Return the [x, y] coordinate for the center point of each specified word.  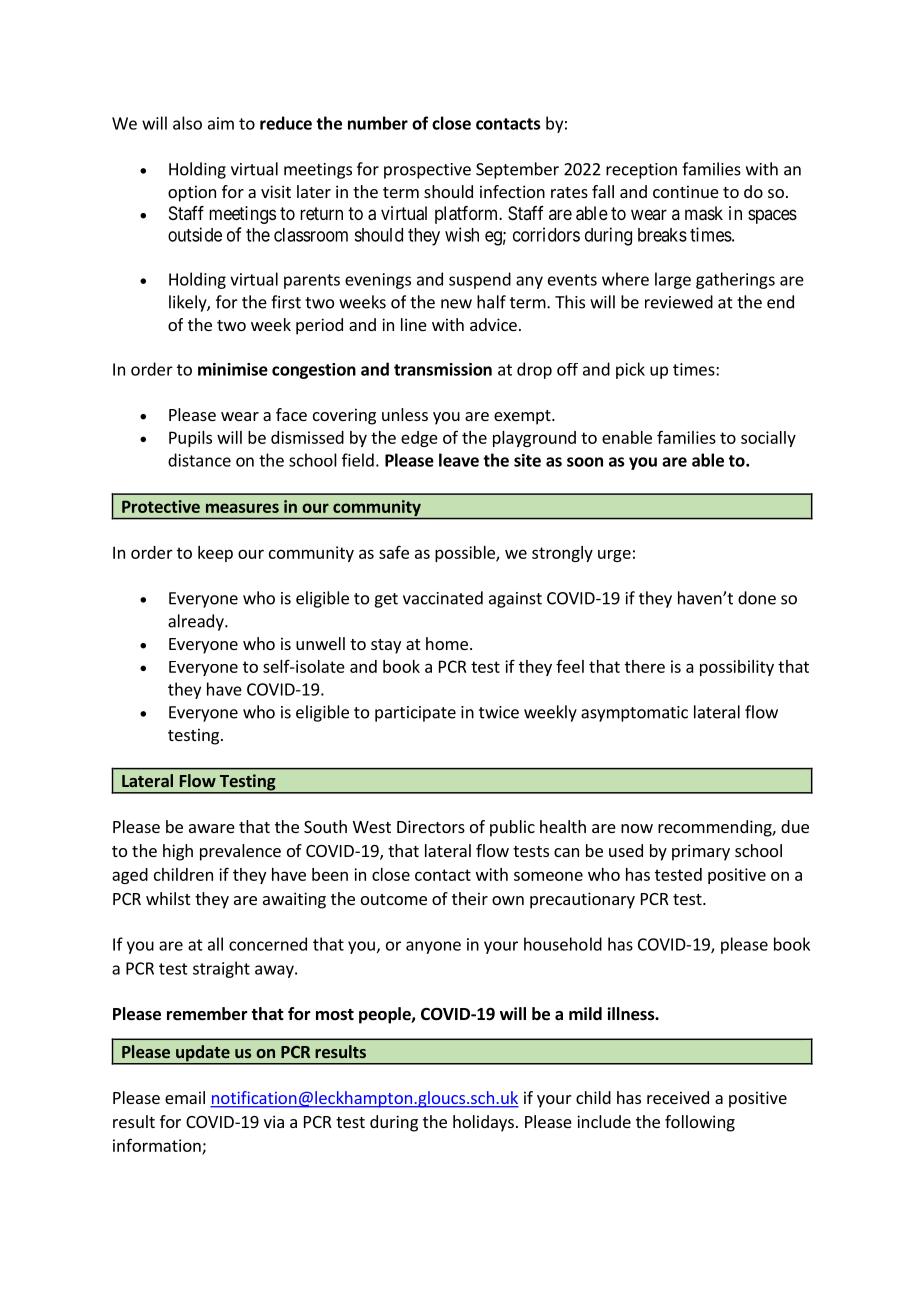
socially [768, 439]
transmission [443, 369]
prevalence [240, 852]
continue [686, 191]
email [185, 1097]
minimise [233, 369]
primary [701, 852]
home [447, 643]
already [197, 622]
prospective [427, 171]
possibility [737, 668]
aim [221, 123]
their [470, 898]
